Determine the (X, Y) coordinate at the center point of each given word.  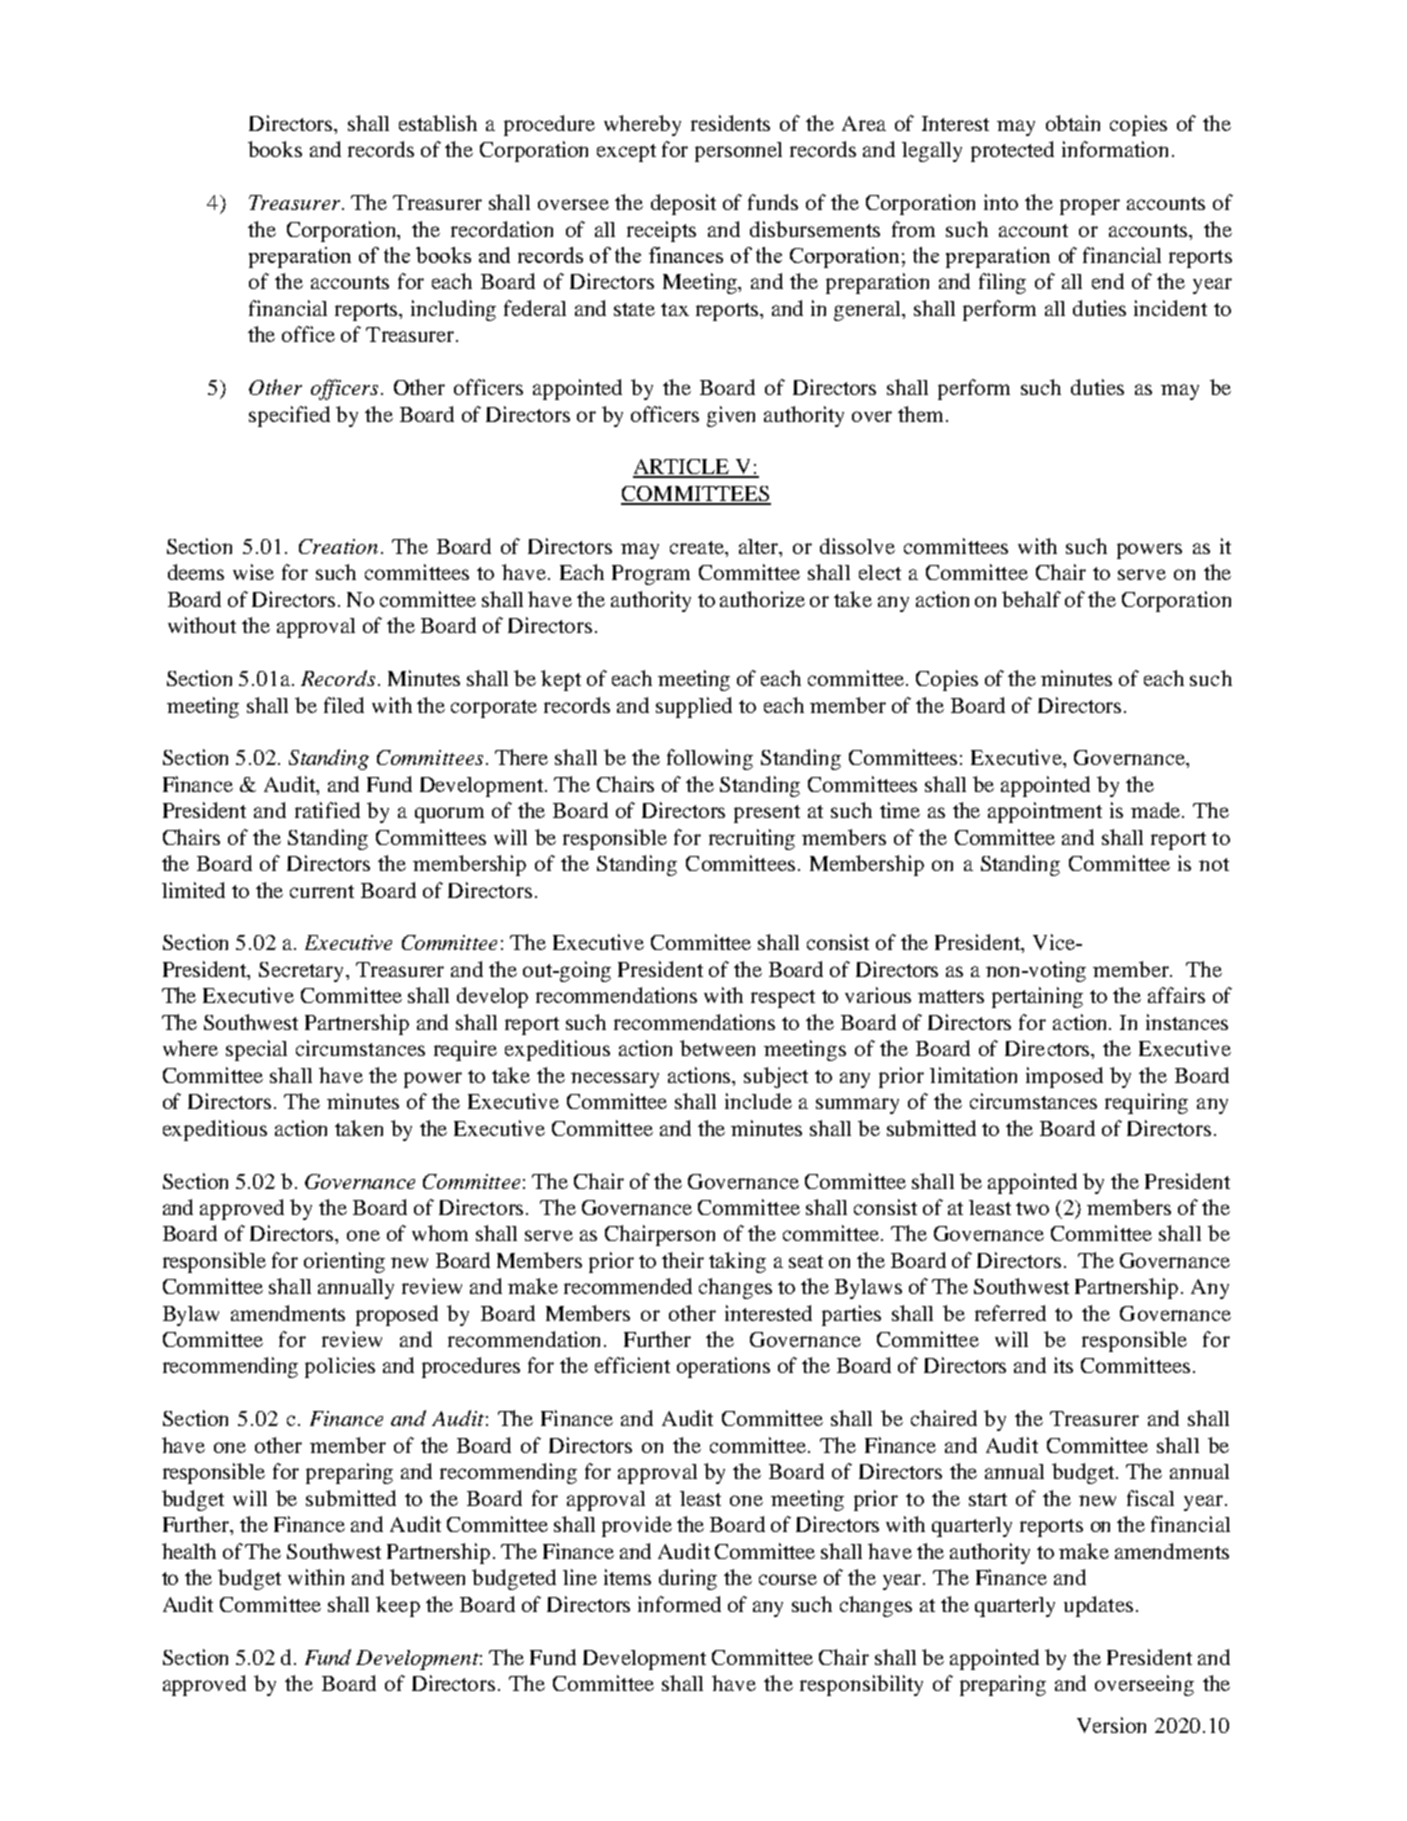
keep (398, 1606)
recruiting (752, 839)
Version (1111, 1725)
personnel (738, 152)
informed (679, 1604)
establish (438, 123)
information (1115, 149)
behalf (1031, 599)
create (698, 547)
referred (1010, 1313)
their (683, 1260)
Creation (338, 546)
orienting (344, 1262)
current (322, 891)
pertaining (1037, 997)
